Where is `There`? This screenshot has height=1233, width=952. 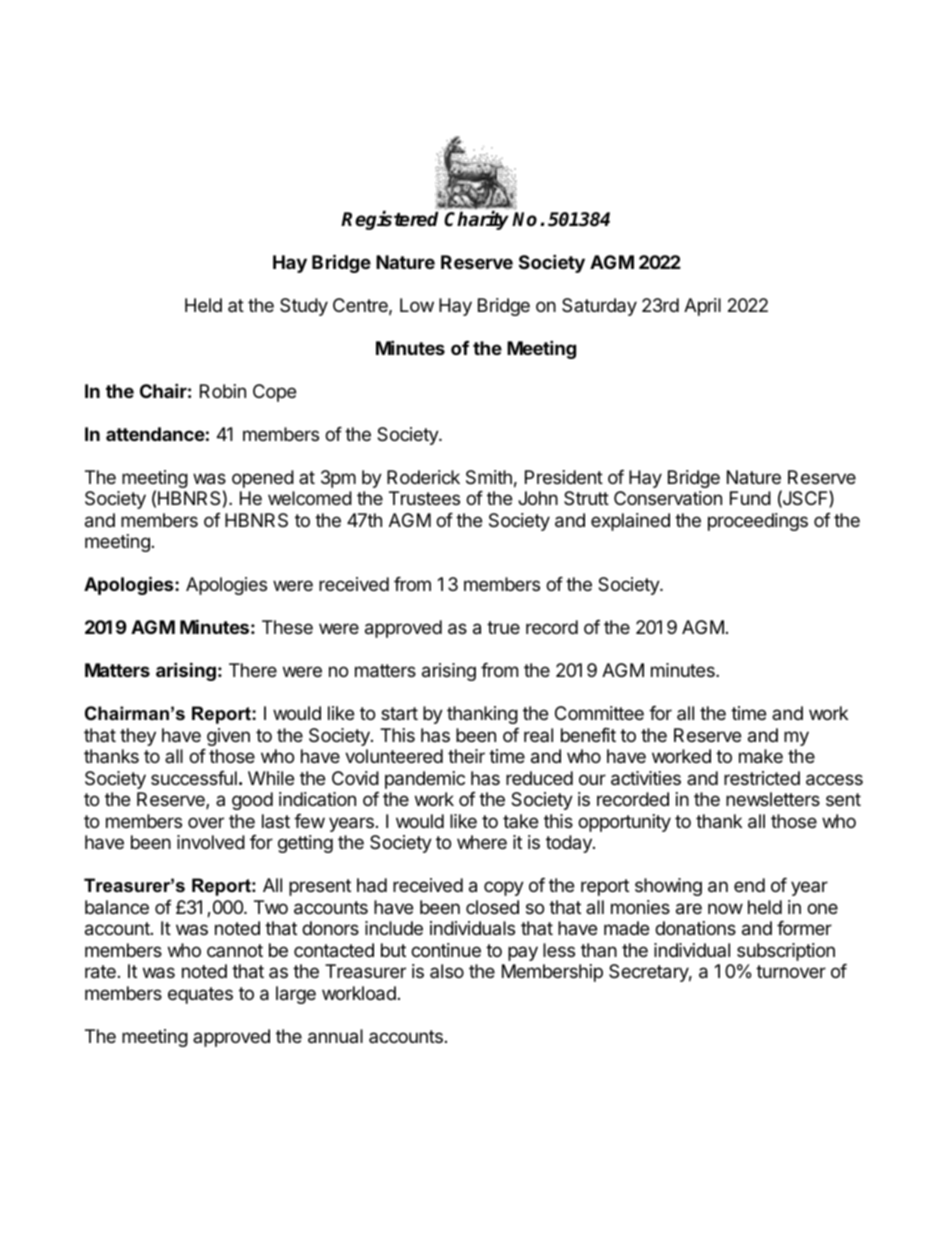 There is located at coordinates (253, 670).
